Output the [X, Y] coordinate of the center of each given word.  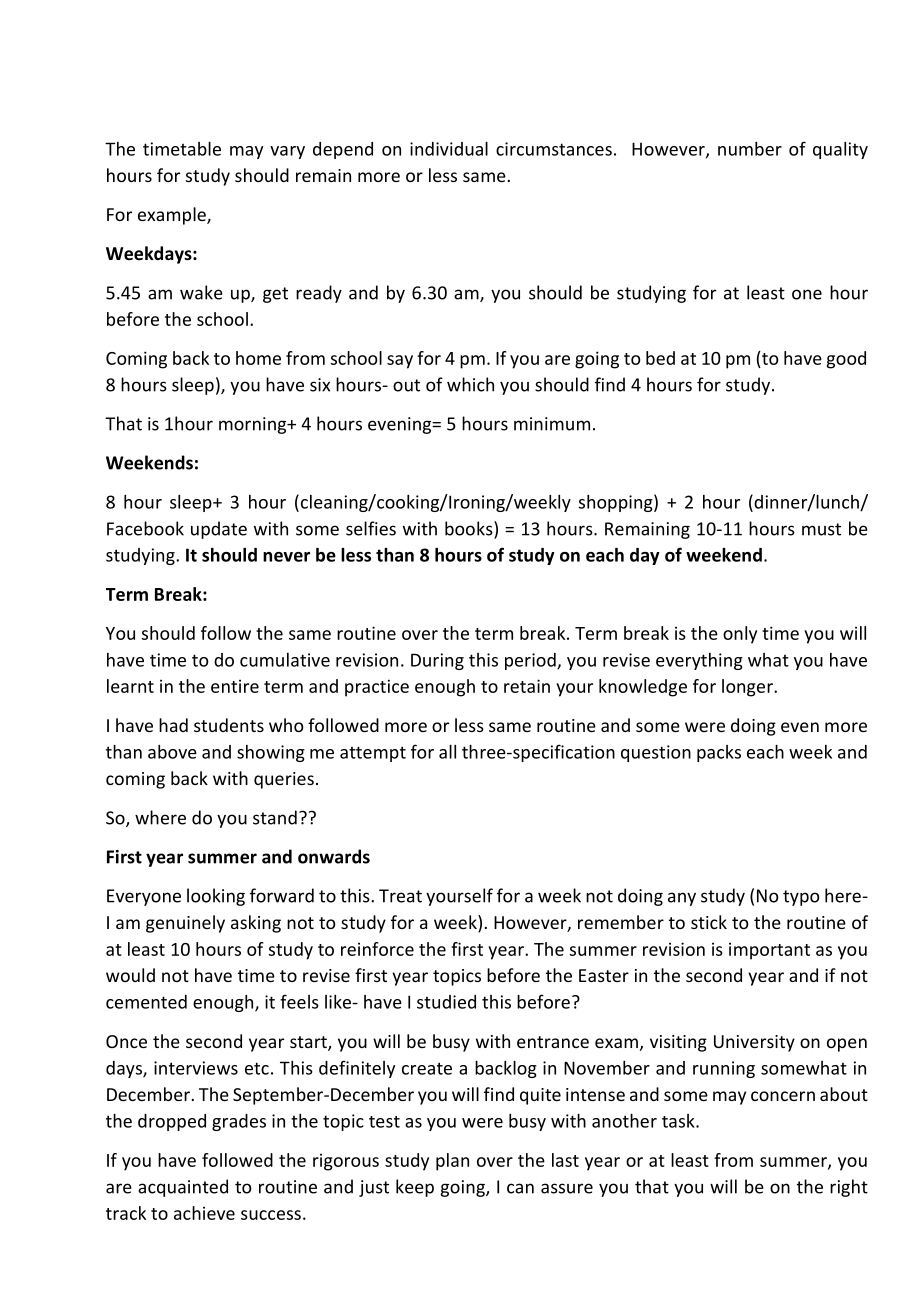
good [846, 360]
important [769, 951]
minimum [552, 424]
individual [449, 149]
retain [527, 686]
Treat [400, 896]
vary [287, 152]
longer [748, 688]
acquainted [183, 1188]
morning [254, 425]
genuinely [185, 924]
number [750, 149]
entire [235, 686]
